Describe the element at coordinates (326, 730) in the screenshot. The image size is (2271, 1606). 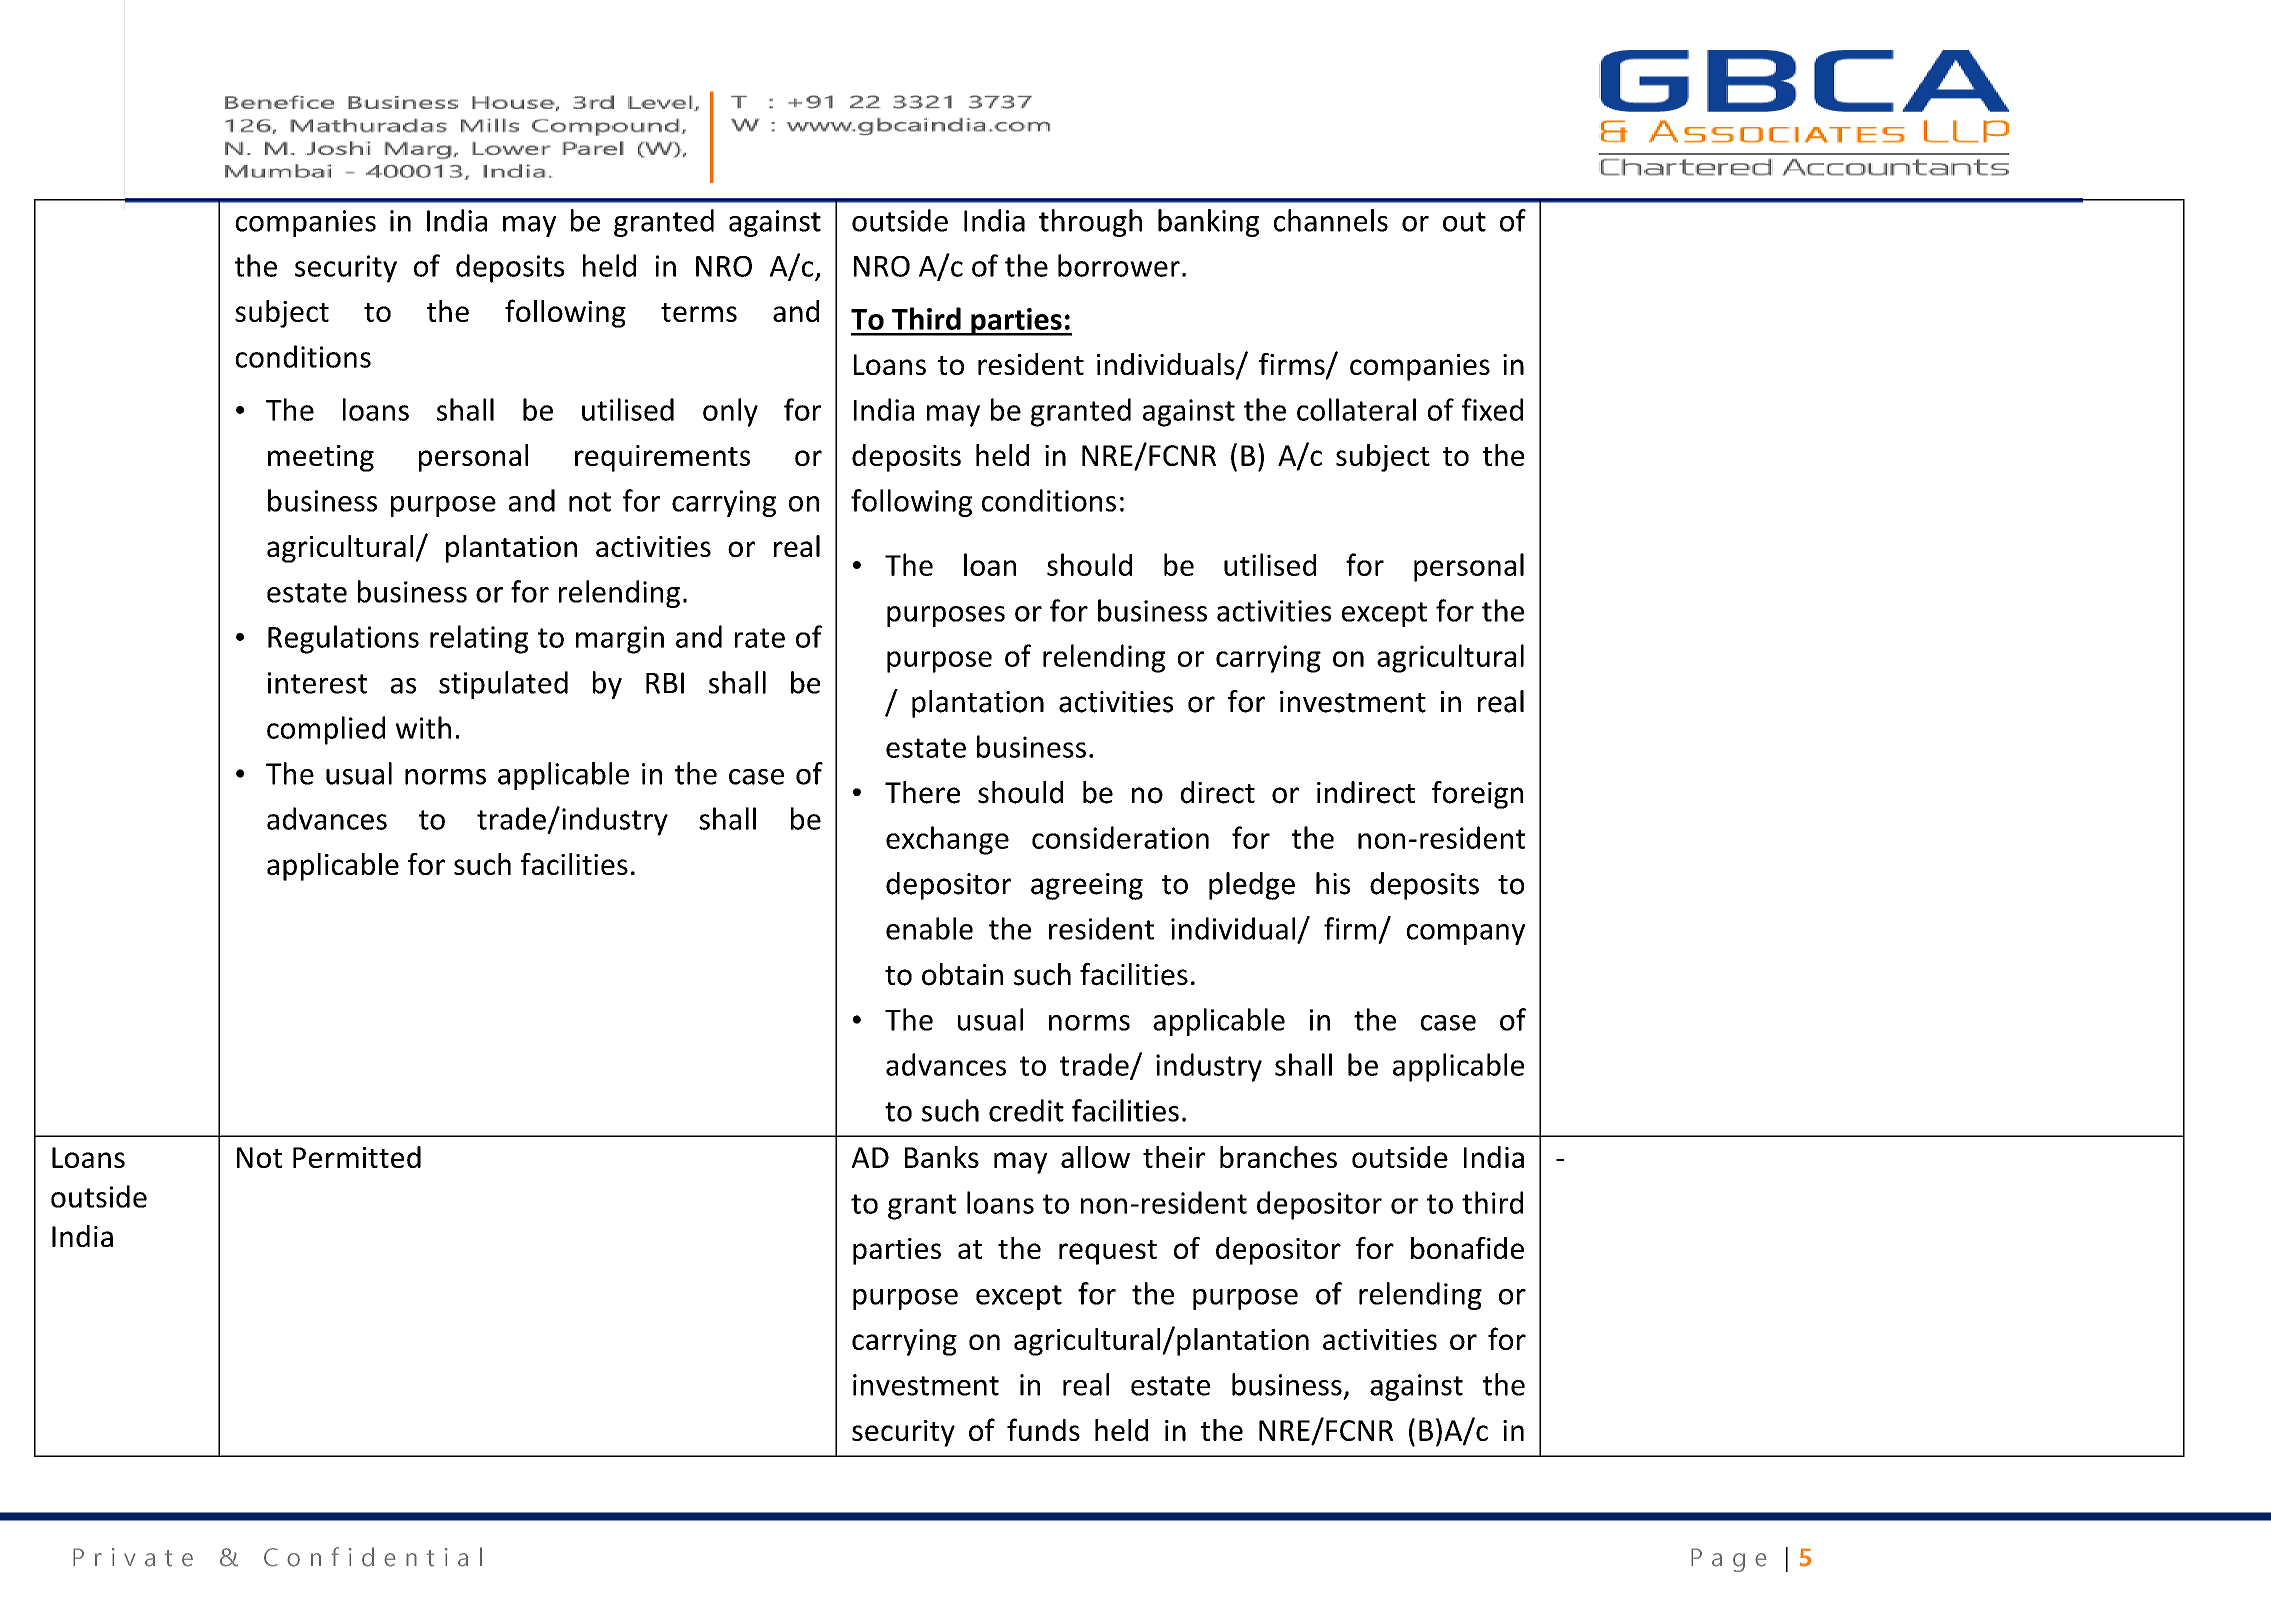
I see `complied` at that location.
